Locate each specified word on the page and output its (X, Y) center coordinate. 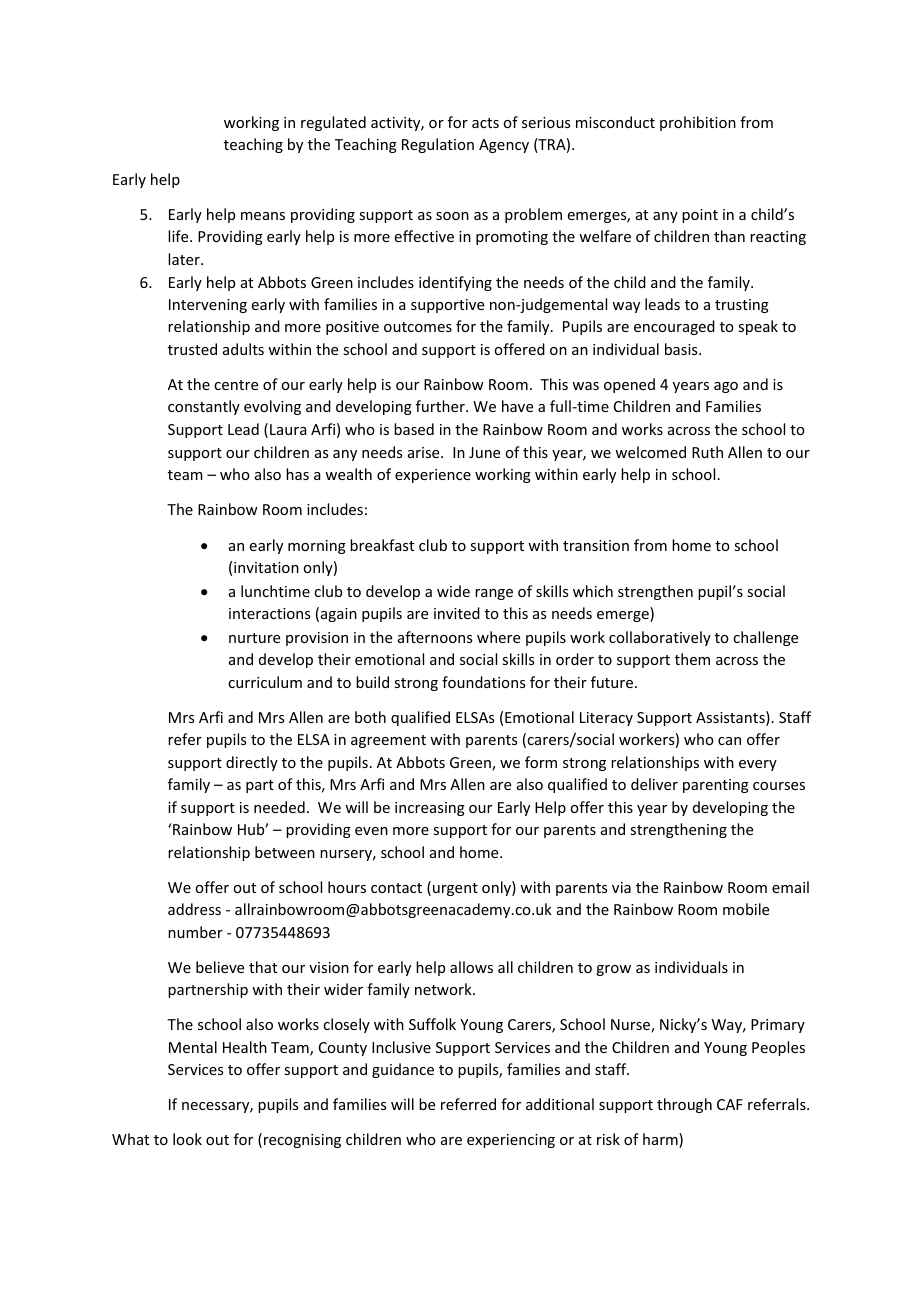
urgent (455, 889)
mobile (746, 909)
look (187, 1139)
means (263, 216)
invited (457, 613)
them (692, 659)
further (441, 406)
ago (726, 387)
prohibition (698, 123)
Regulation (438, 145)
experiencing (511, 1141)
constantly (204, 407)
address (194, 909)
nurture (254, 638)
